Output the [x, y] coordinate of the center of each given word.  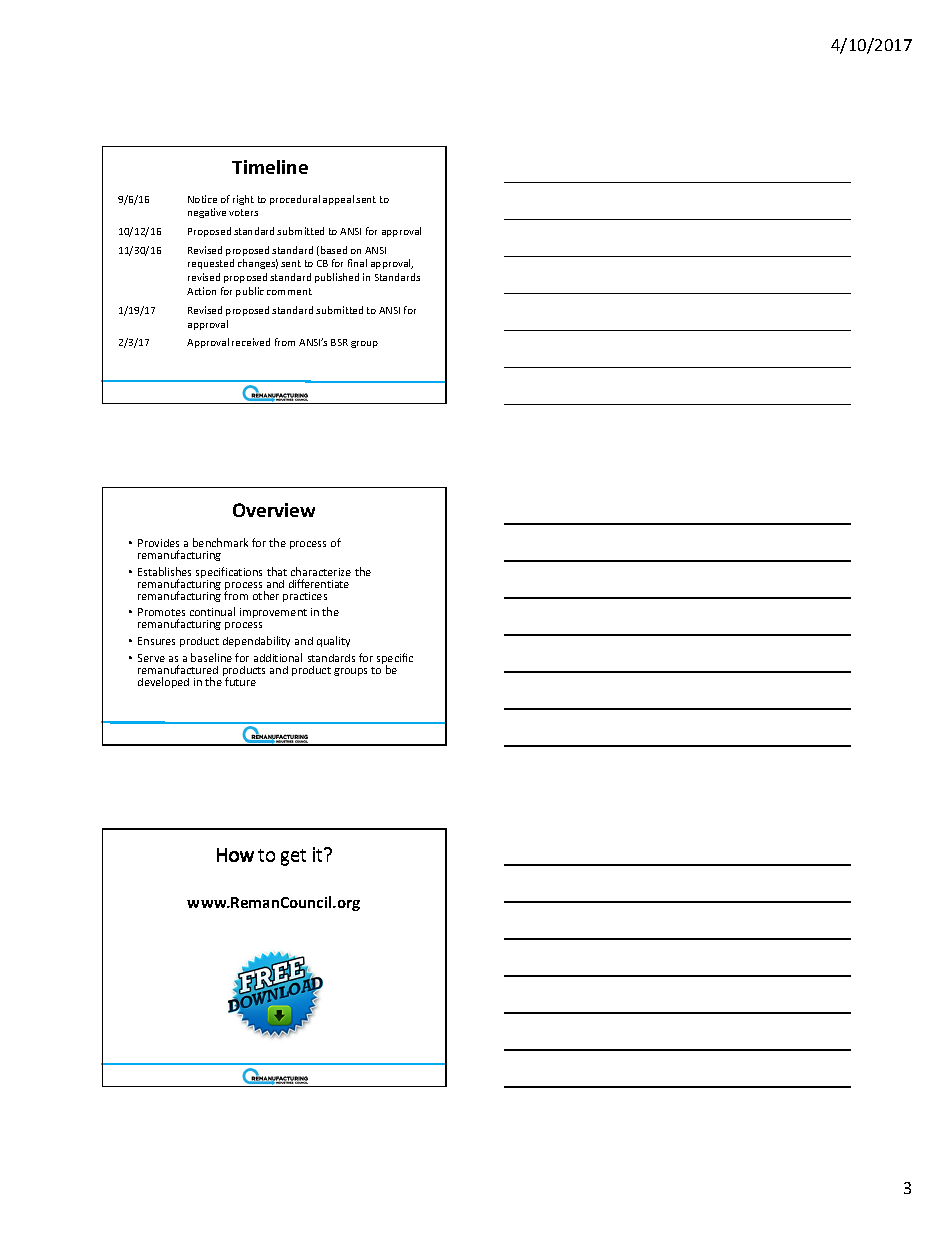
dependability [256, 641]
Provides [158, 543]
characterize [321, 571]
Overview [274, 510]
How [235, 855]
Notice [202, 199]
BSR [339, 342]
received [251, 342]
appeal [338, 200]
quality [333, 641]
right [243, 200]
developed [163, 682]
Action [201, 291]
